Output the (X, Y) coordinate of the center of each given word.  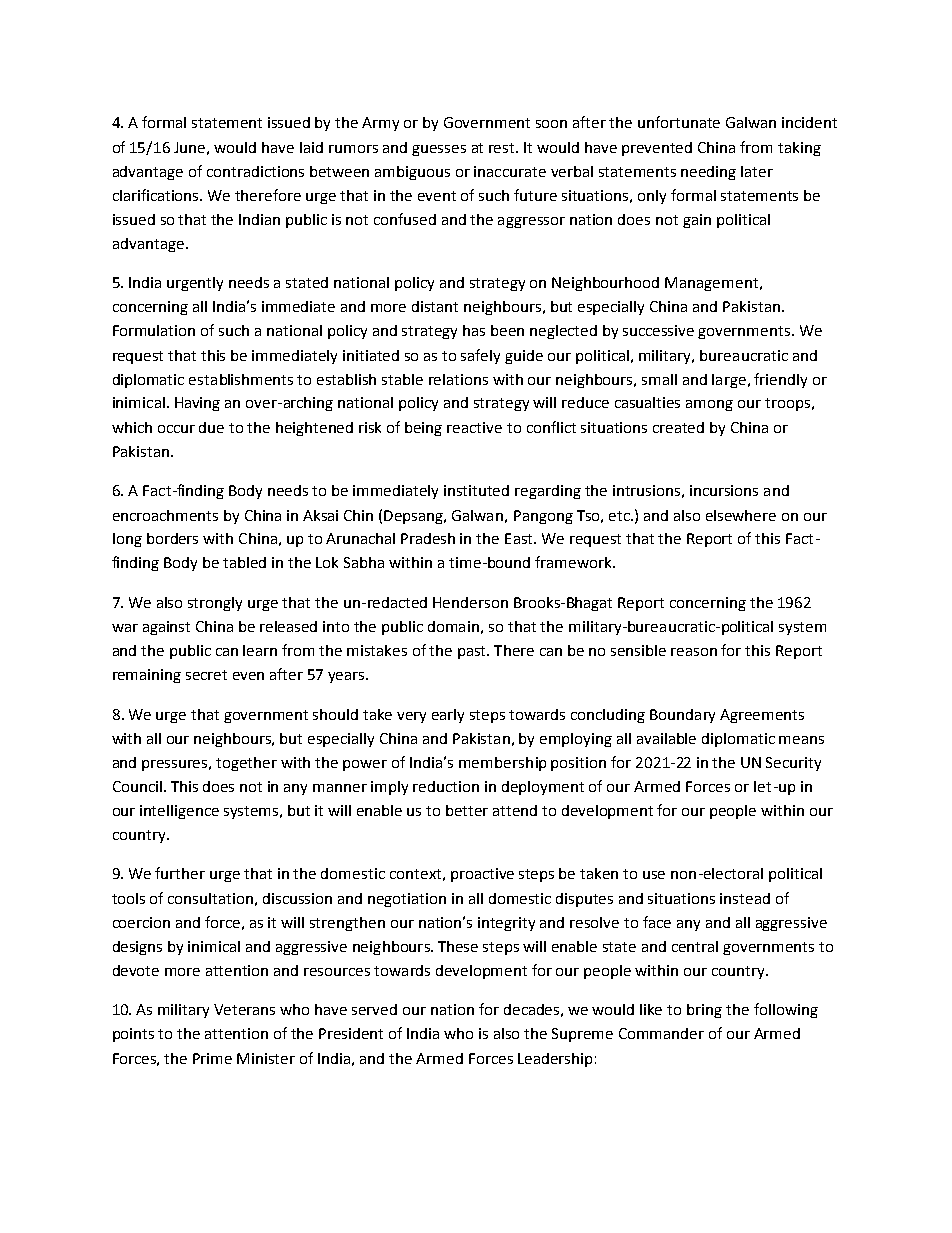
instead (745, 898)
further (180, 873)
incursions (724, 490)
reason (694, 652)
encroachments (165, 515)
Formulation (154, 330)
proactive (482, 875)
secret (206, 675)
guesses (439, 150)
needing (708, 173)
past (473, 652)
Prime (212, 1058)
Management (711, 284)
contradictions (255, 171)
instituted (476, 490)
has (474, 330)
